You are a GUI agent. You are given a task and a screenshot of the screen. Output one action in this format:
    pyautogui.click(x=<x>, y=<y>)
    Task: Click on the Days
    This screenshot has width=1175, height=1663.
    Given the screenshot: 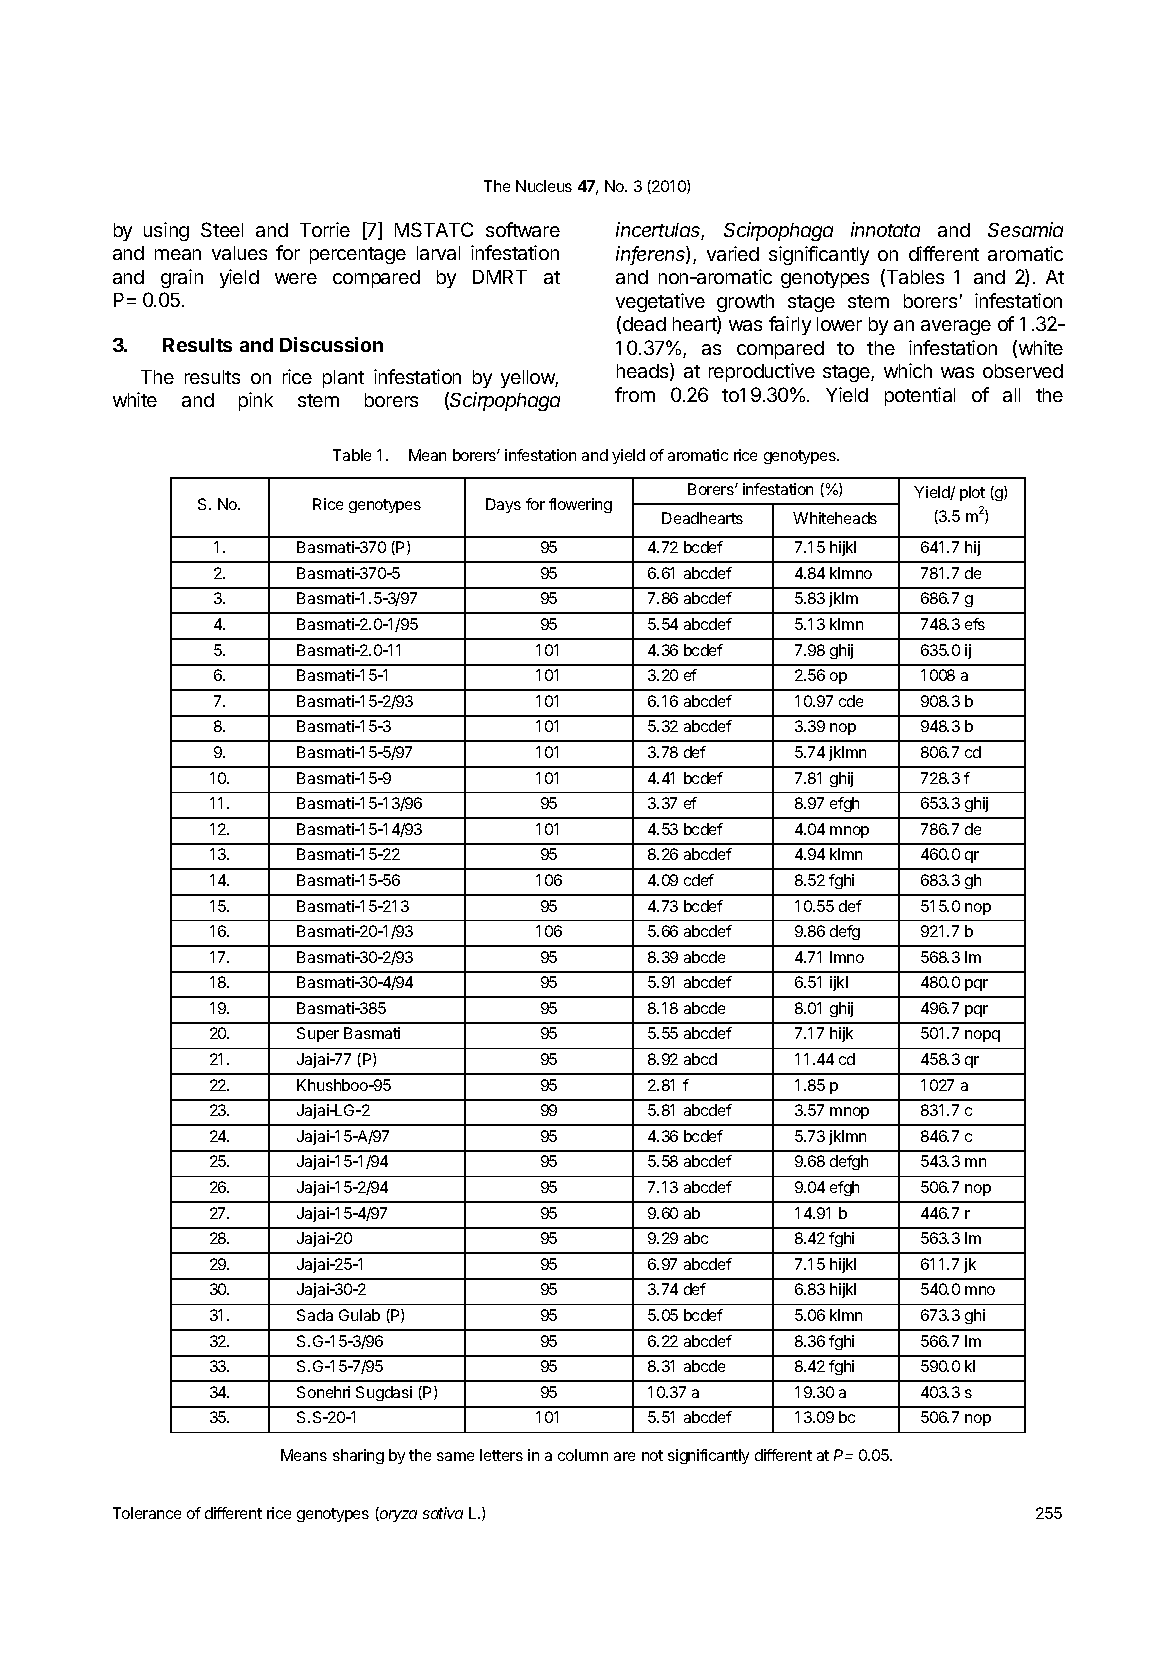 What is the action you would take?
    pyautogui.click(x=503, y=505)
